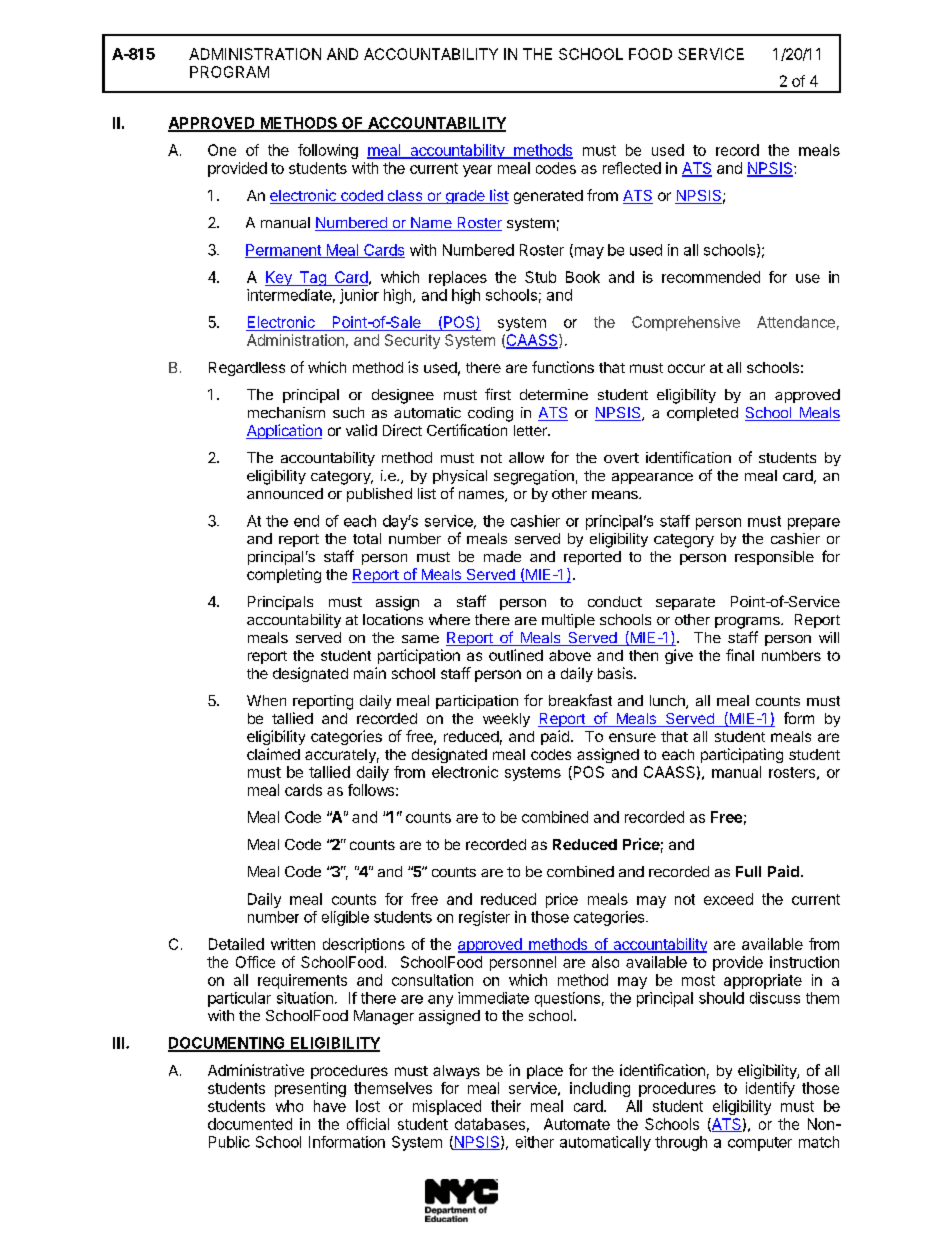  Describe the element at coordinates (222, 150) in the screenshot. I see `One` at that location.
